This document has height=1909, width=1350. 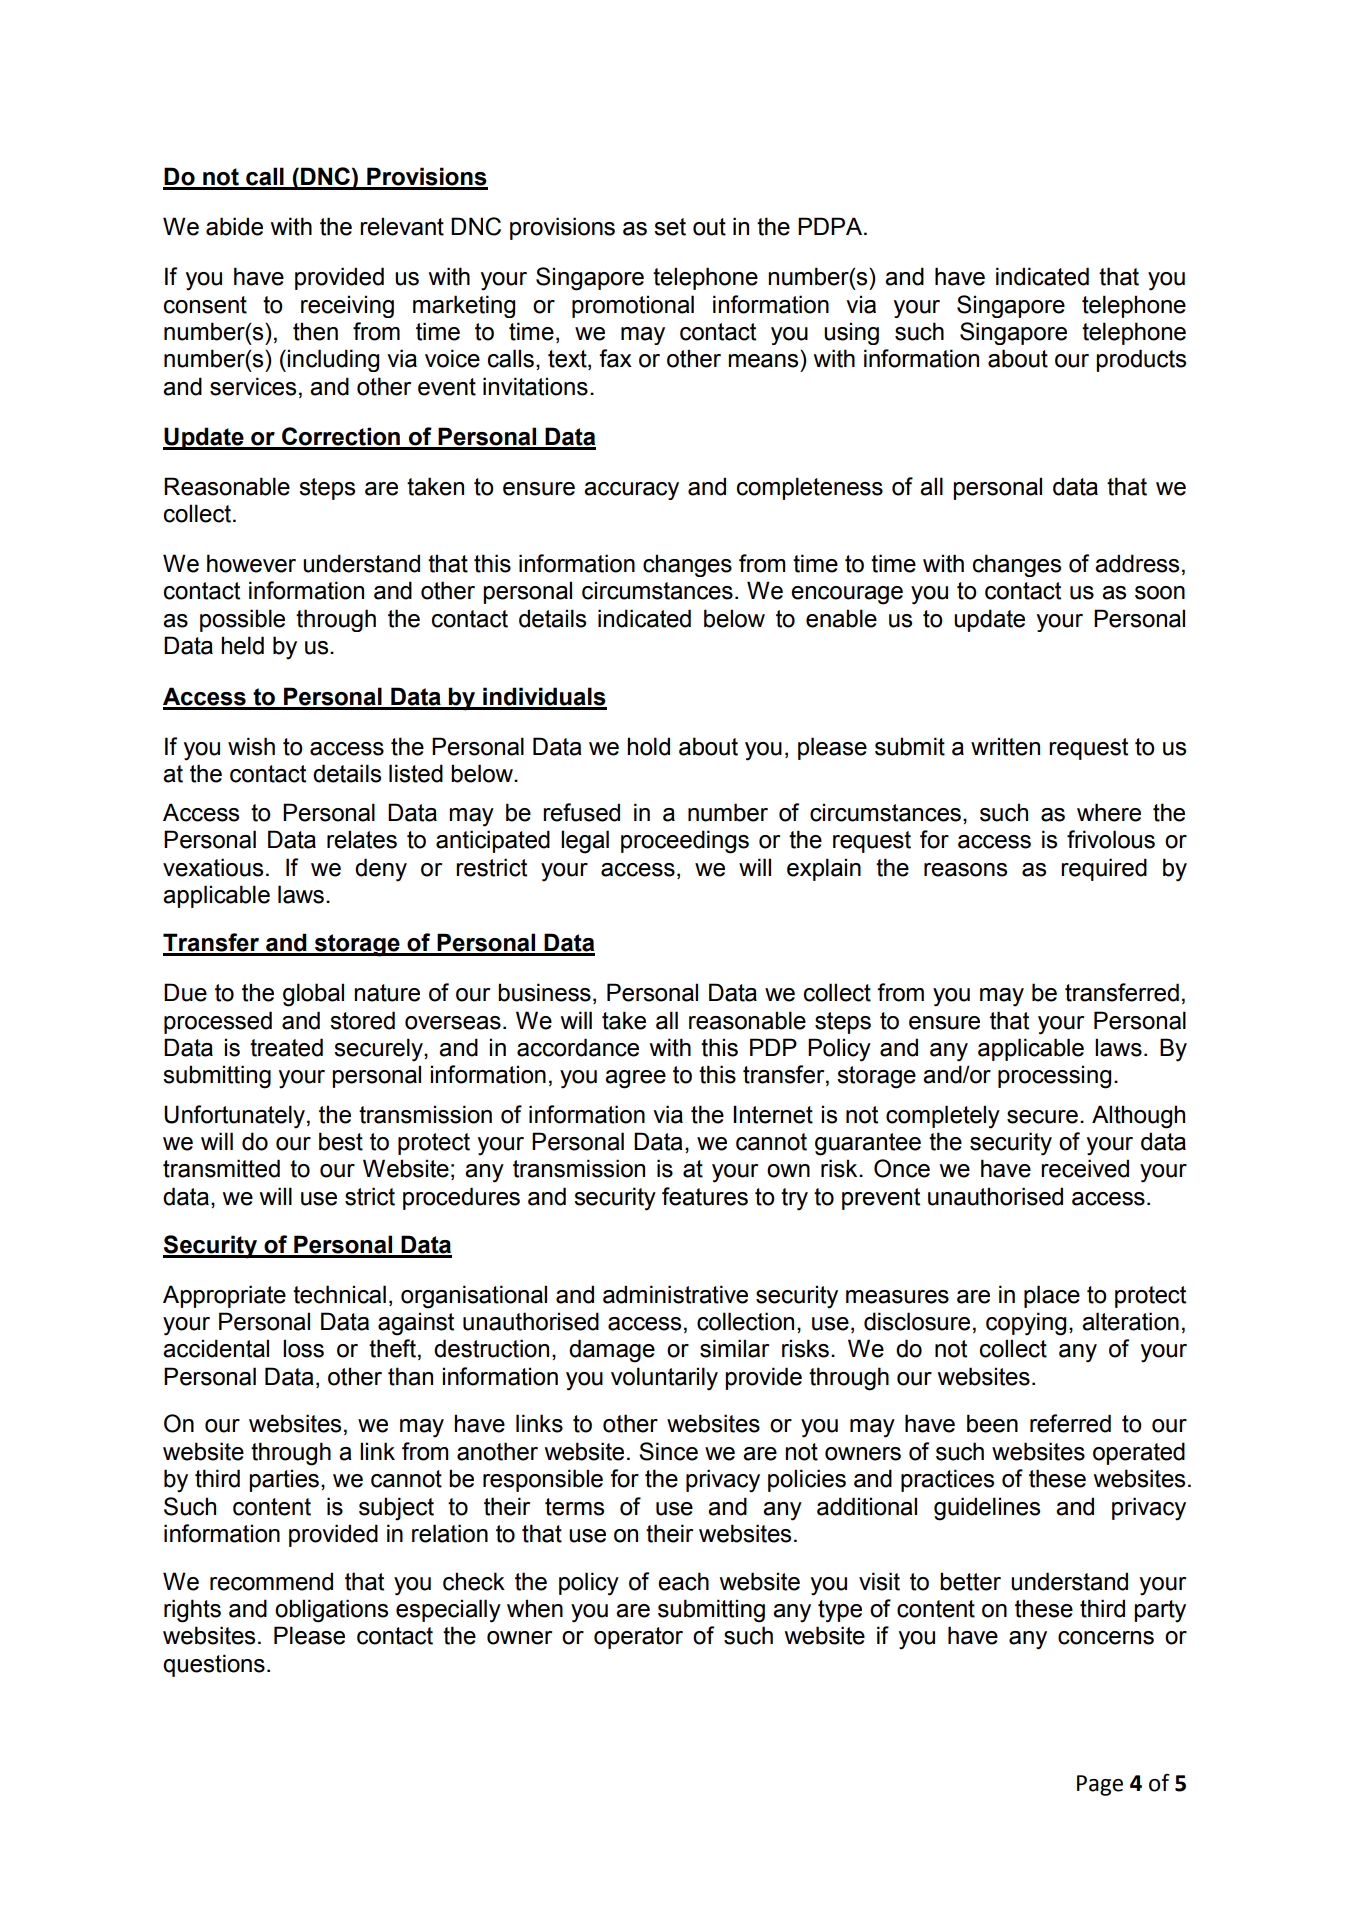 I want to click on agree, so click(x=635, y=1079).
